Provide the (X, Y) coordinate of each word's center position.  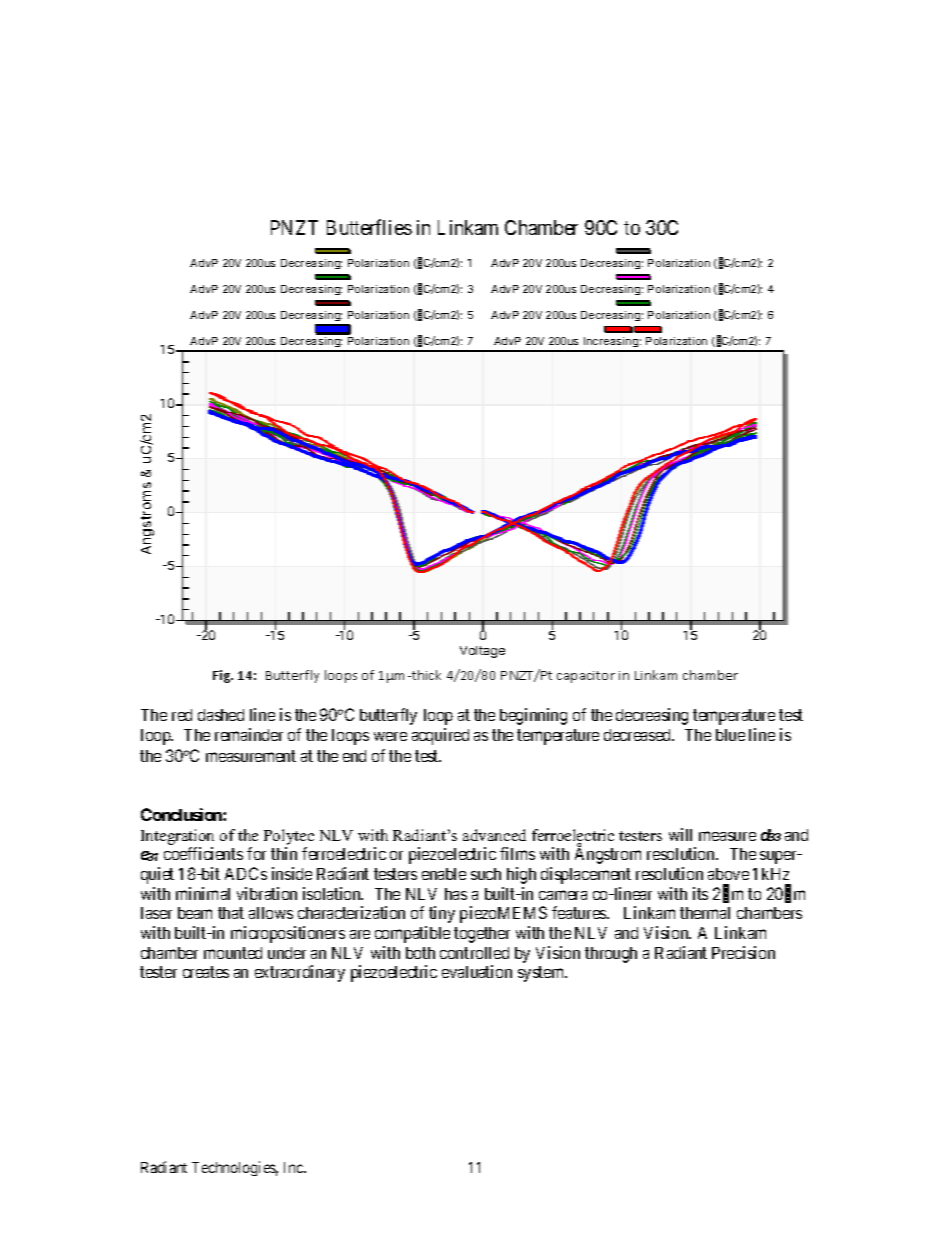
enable (444, 874)
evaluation (477, 971)
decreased (638, 735)
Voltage (482, 652)
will (680, 834)
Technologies (235, 1168)
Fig (223, 676)
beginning (533, 716)
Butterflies (369, 227)
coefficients (203, 853)
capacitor (586, 677)
